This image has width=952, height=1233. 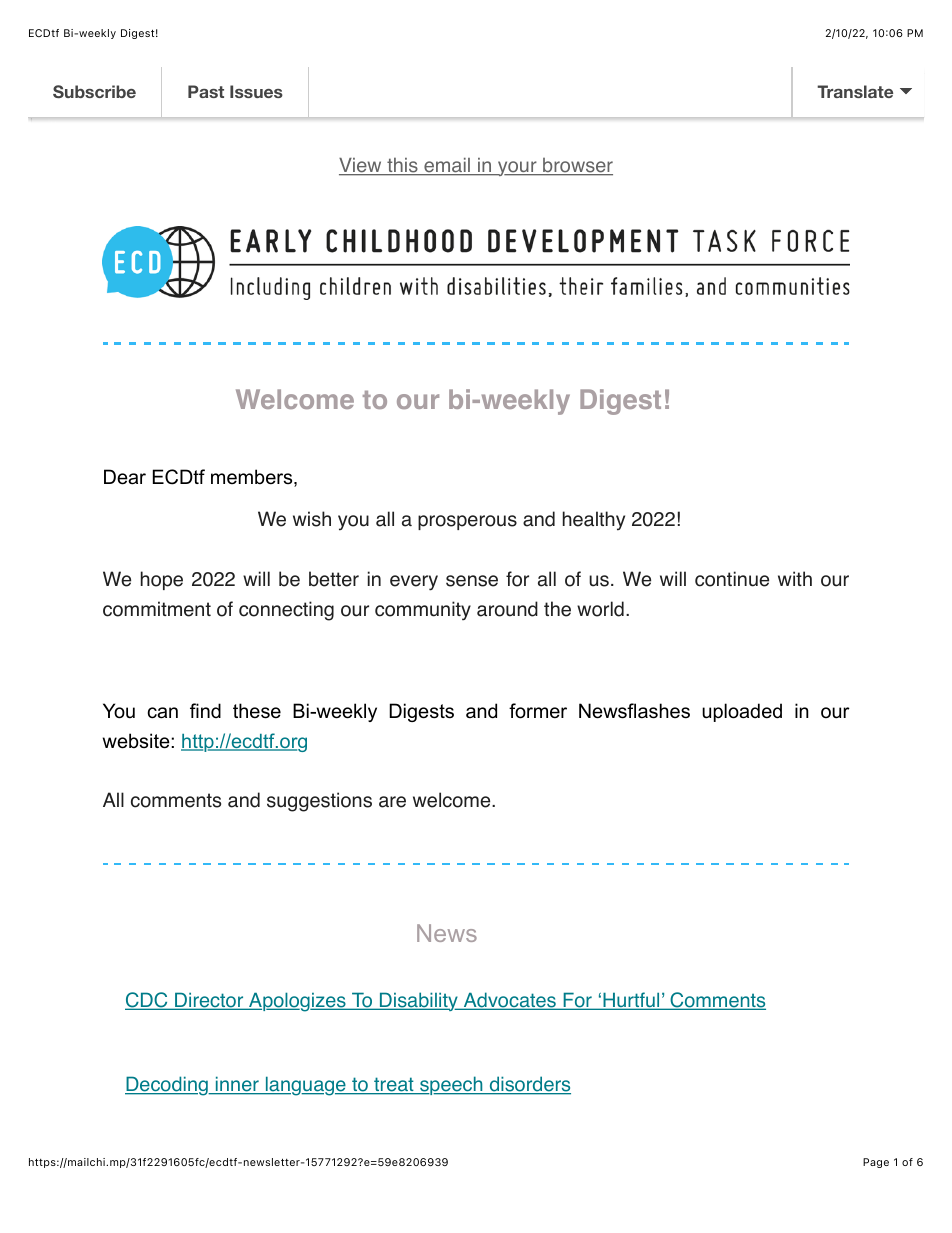 I want to click on speech, so click(x=451, y=1085).
